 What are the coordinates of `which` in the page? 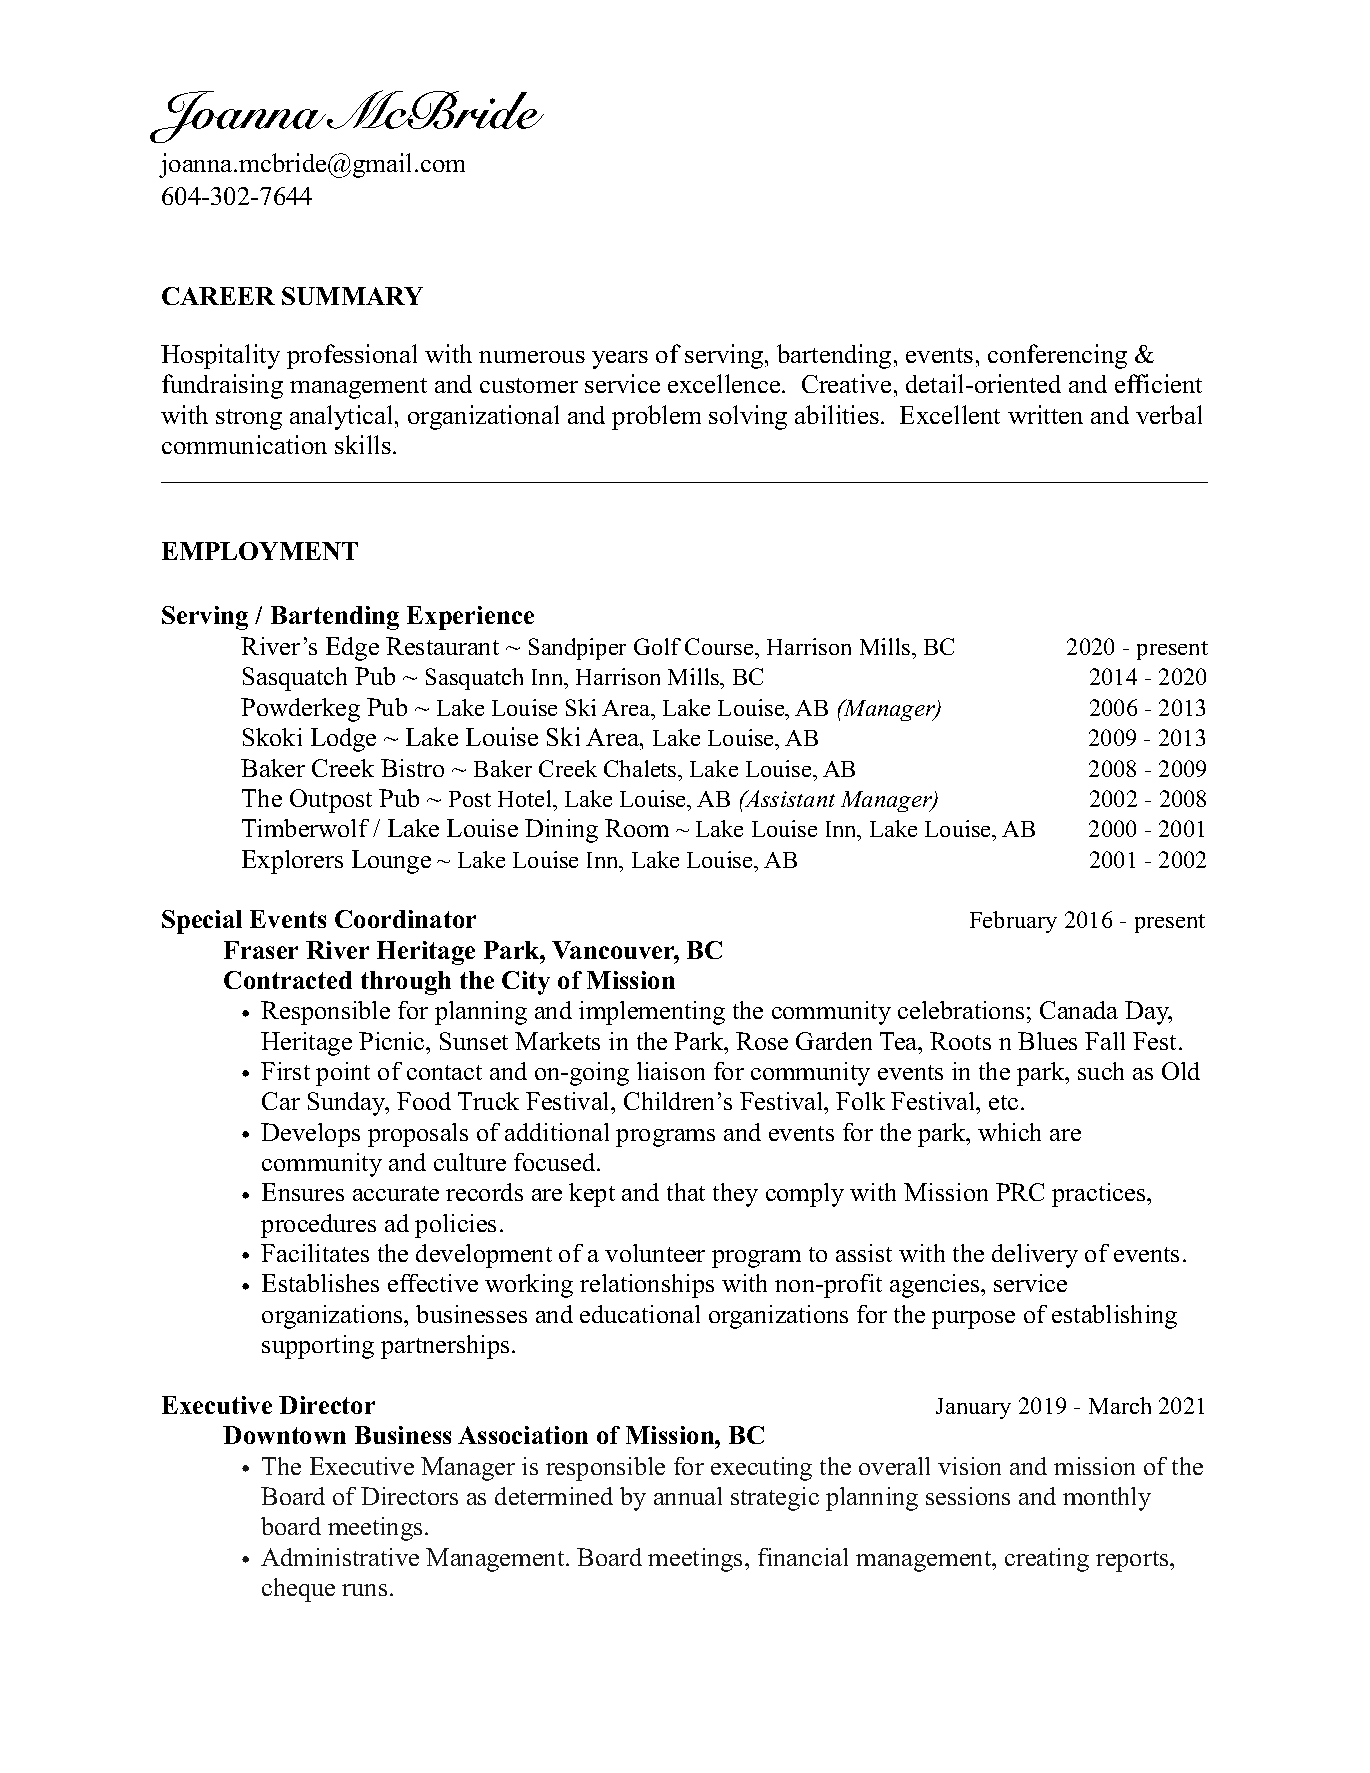 It's located at (1009, 1132).
